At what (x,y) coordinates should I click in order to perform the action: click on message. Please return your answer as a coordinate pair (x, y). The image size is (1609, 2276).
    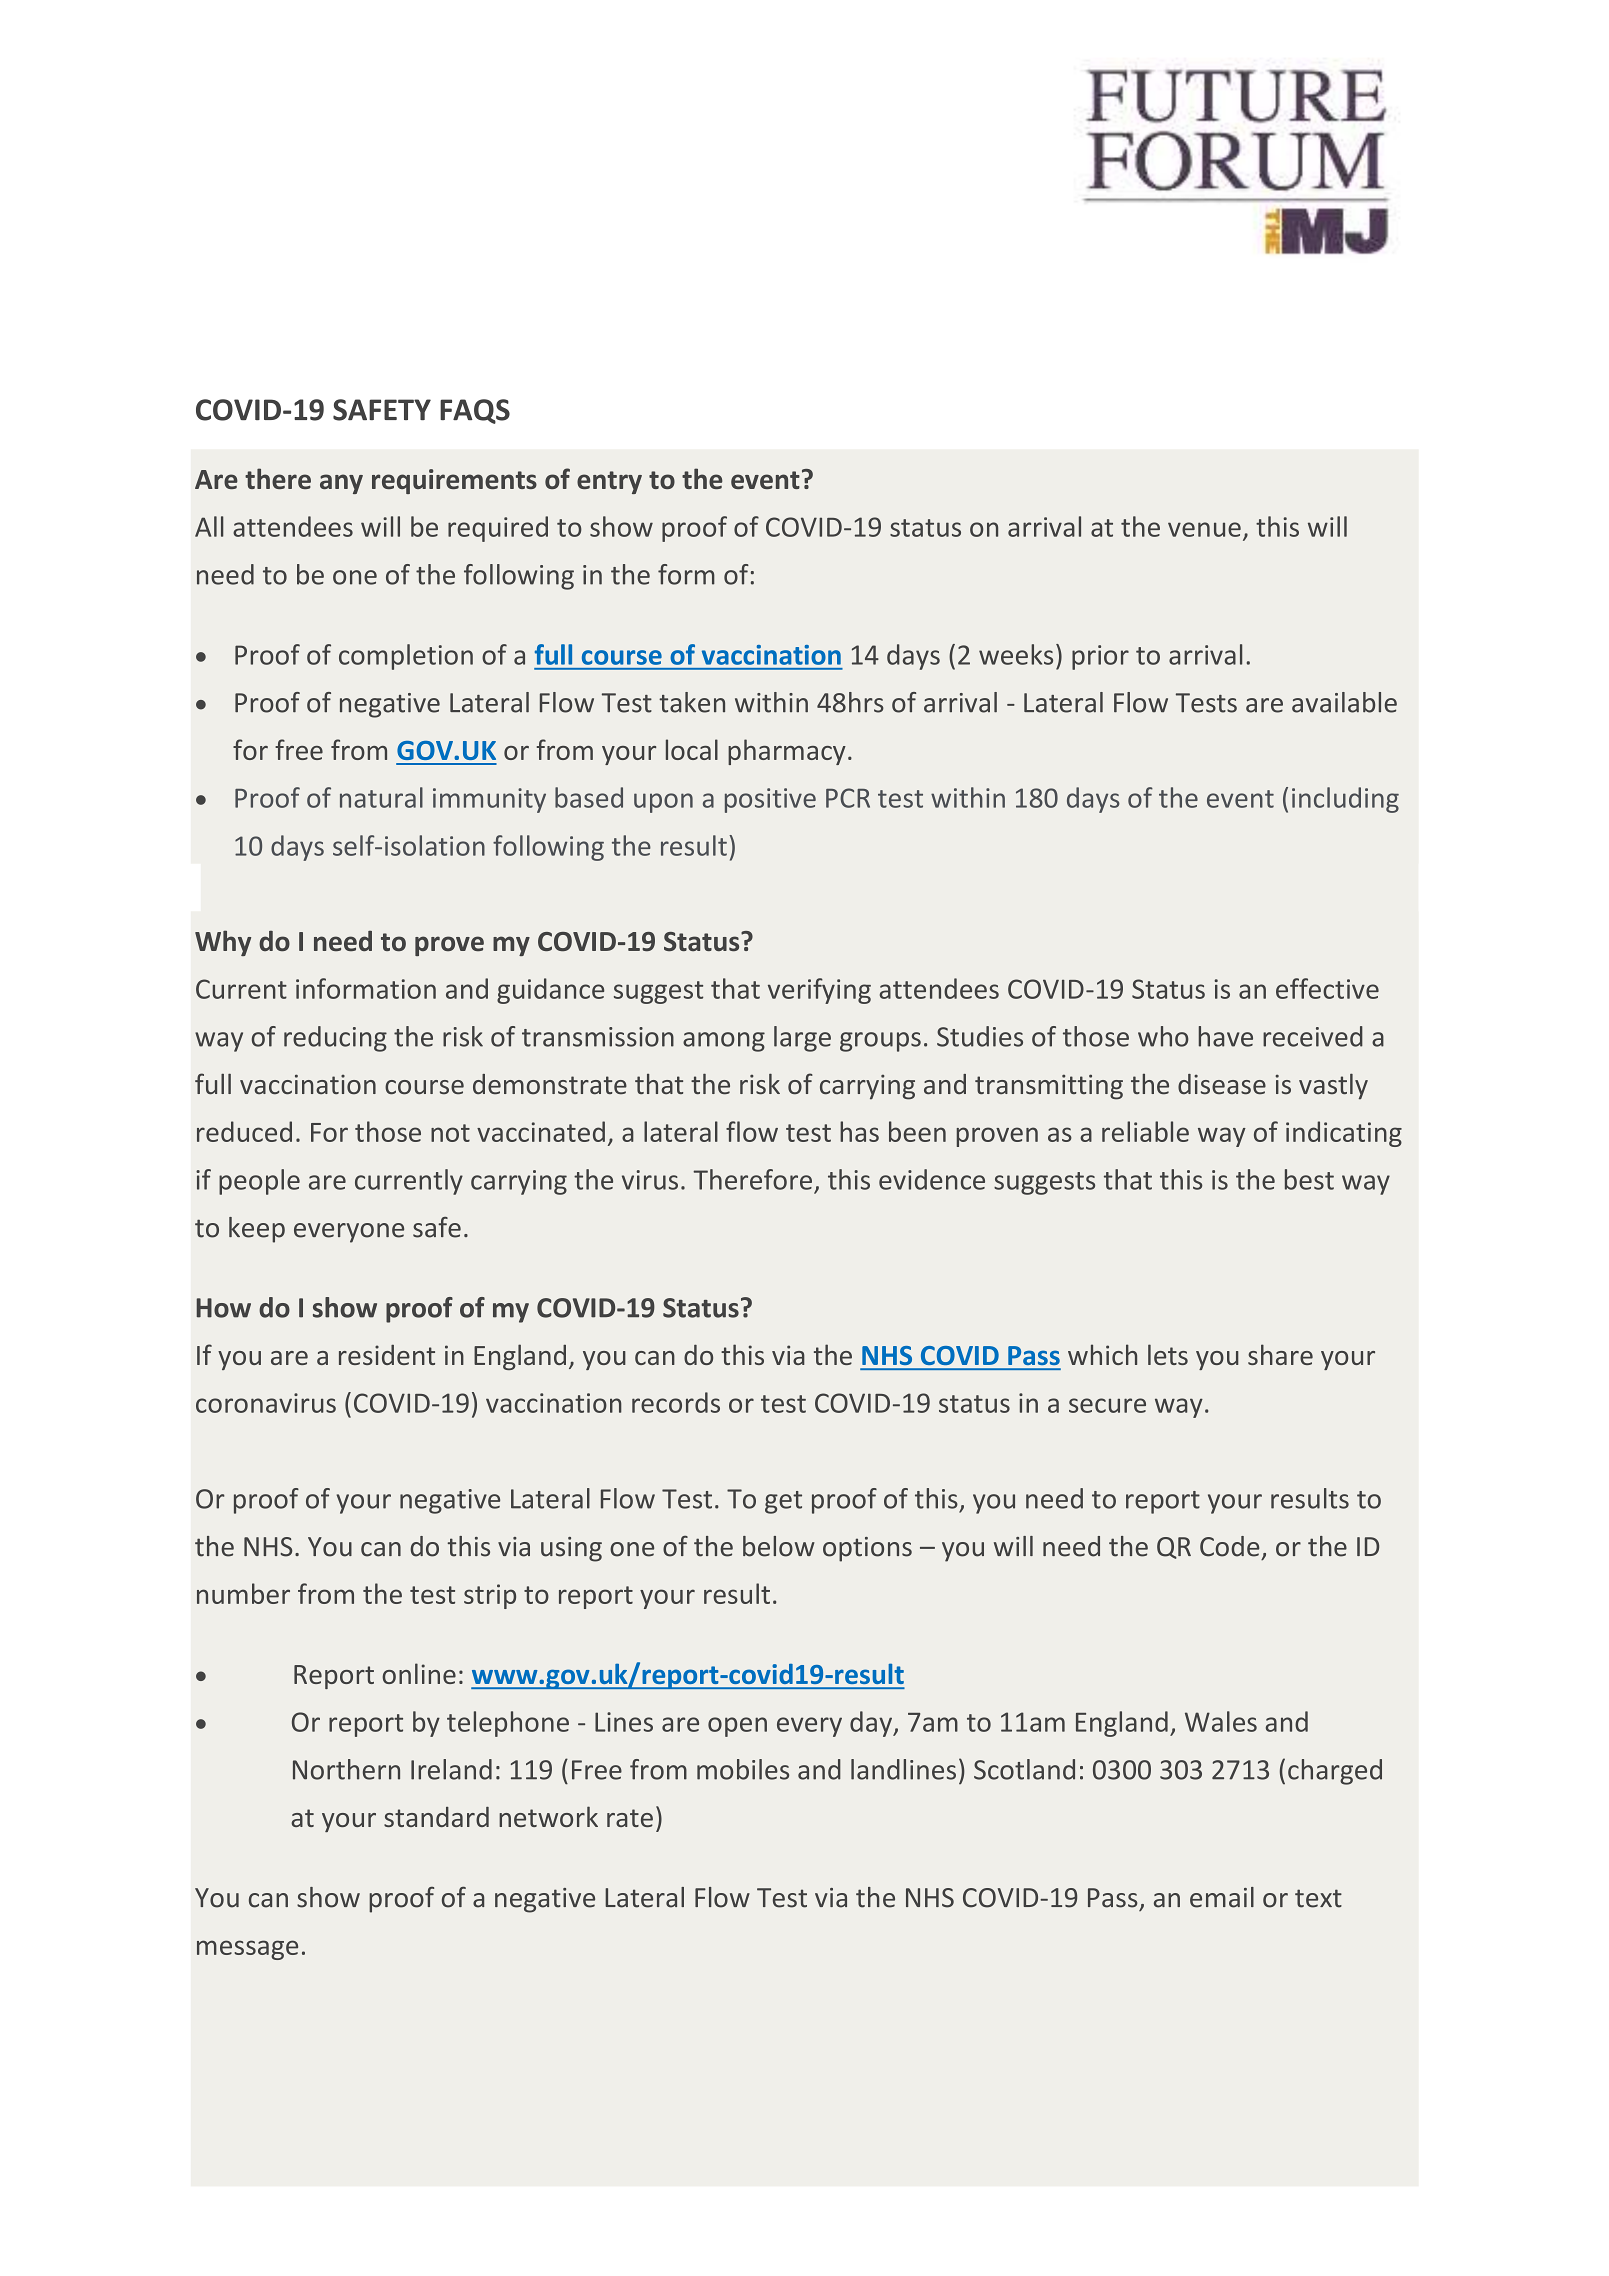
    Looking at the image, I should click on (247, 1950).
